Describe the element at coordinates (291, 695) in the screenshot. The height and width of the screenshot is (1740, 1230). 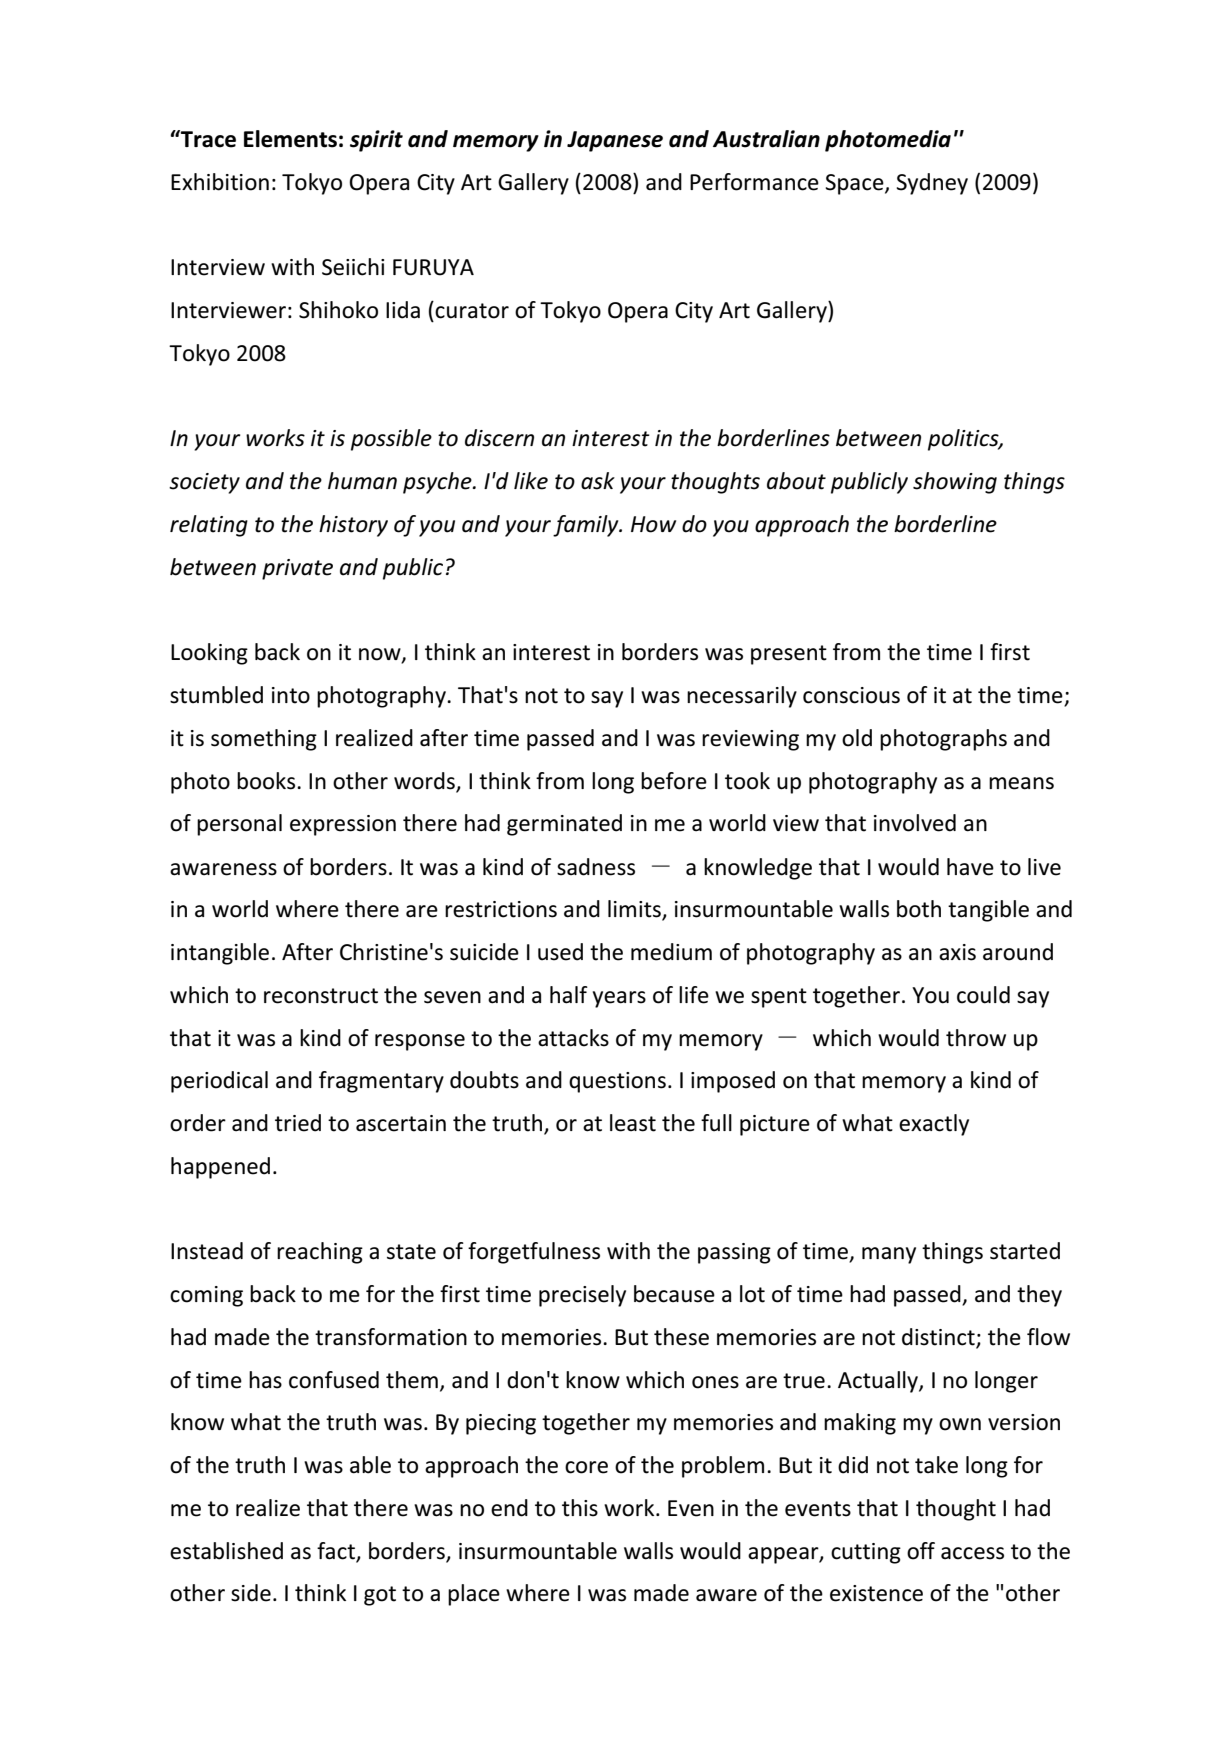
I see `into` at that location.
